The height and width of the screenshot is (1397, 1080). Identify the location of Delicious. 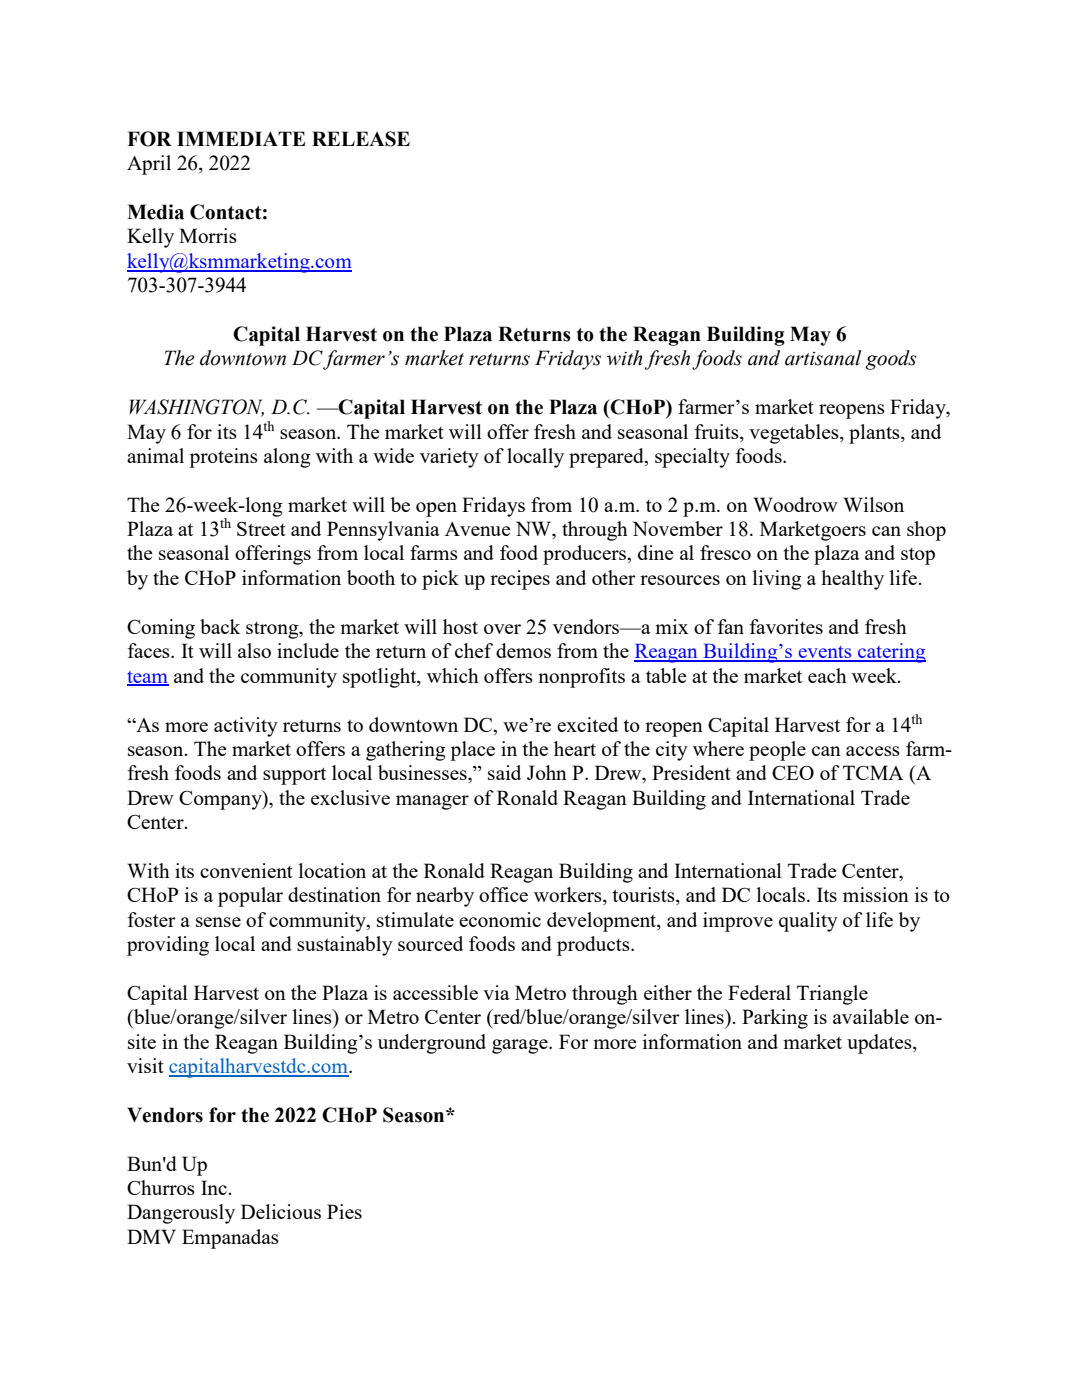
(281, 1211).
